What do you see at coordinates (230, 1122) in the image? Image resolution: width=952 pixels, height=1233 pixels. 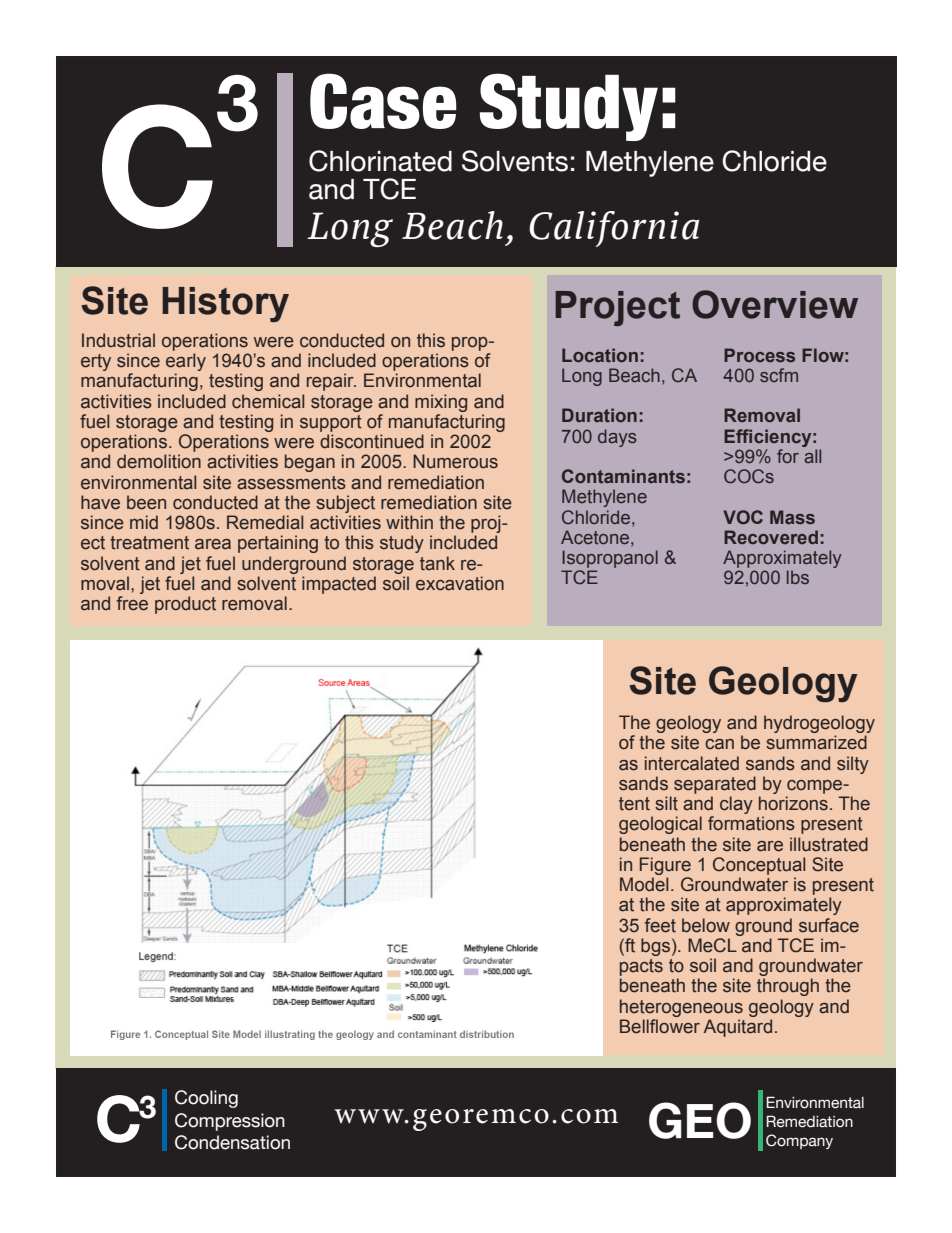 I see `Compression` at bounding box center [230, 1122].
